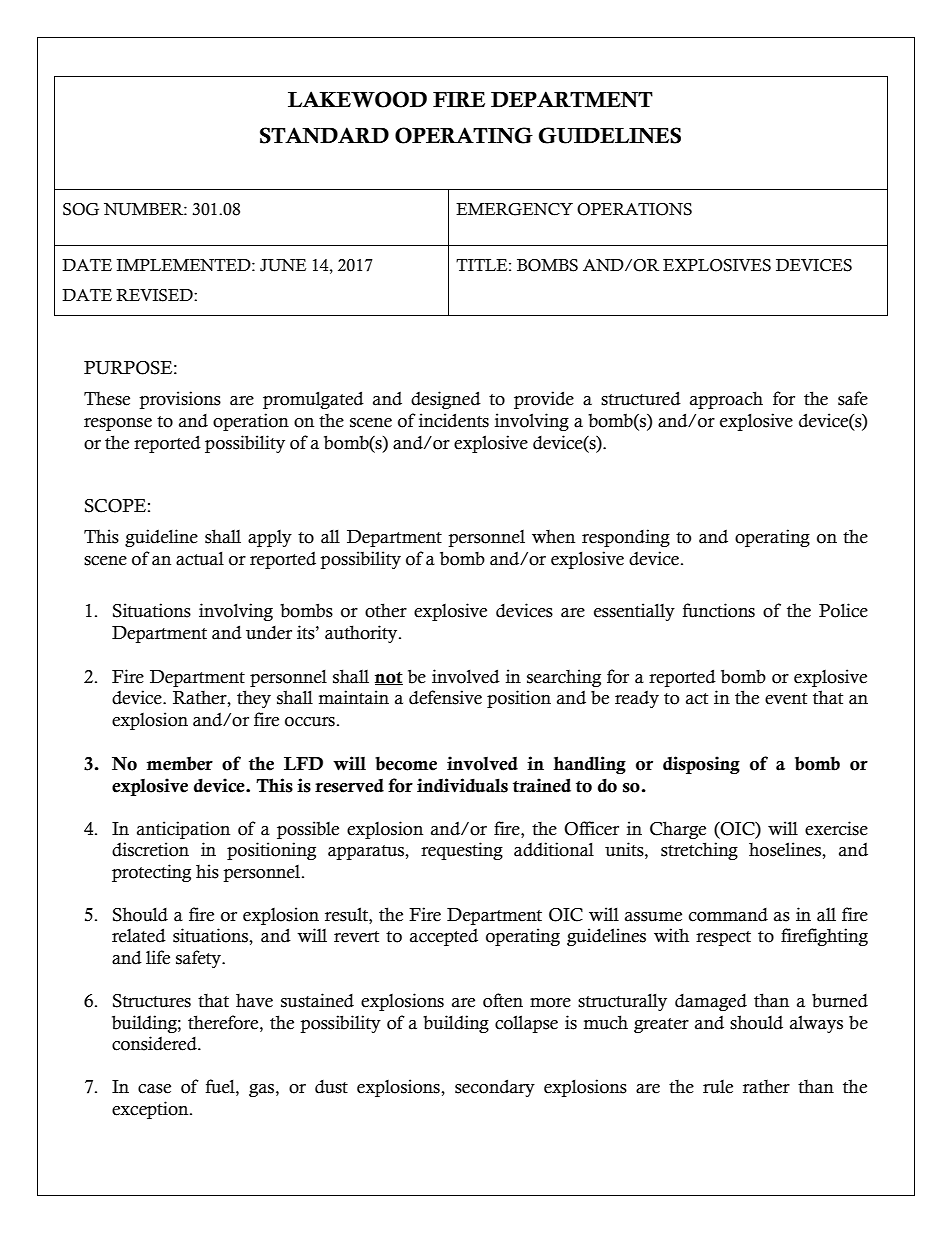 This page has width=952, height=1233. I want to click on SOG, so click(81, 209).
